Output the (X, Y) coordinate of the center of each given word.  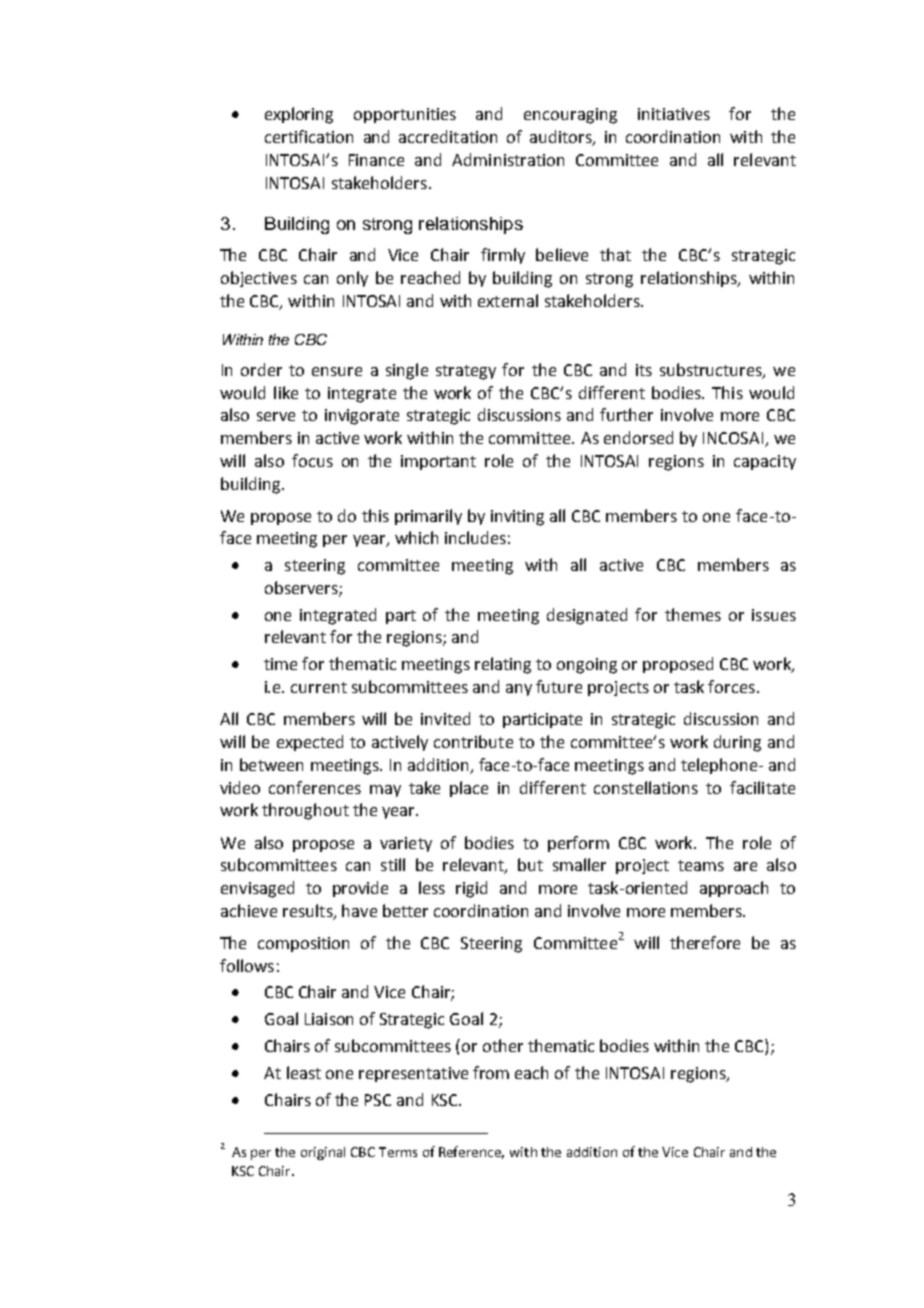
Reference (471, 1152)
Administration (508, 159)
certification (309, 136)
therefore (705, 942)
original (323, 1153)
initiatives (674, 114)
